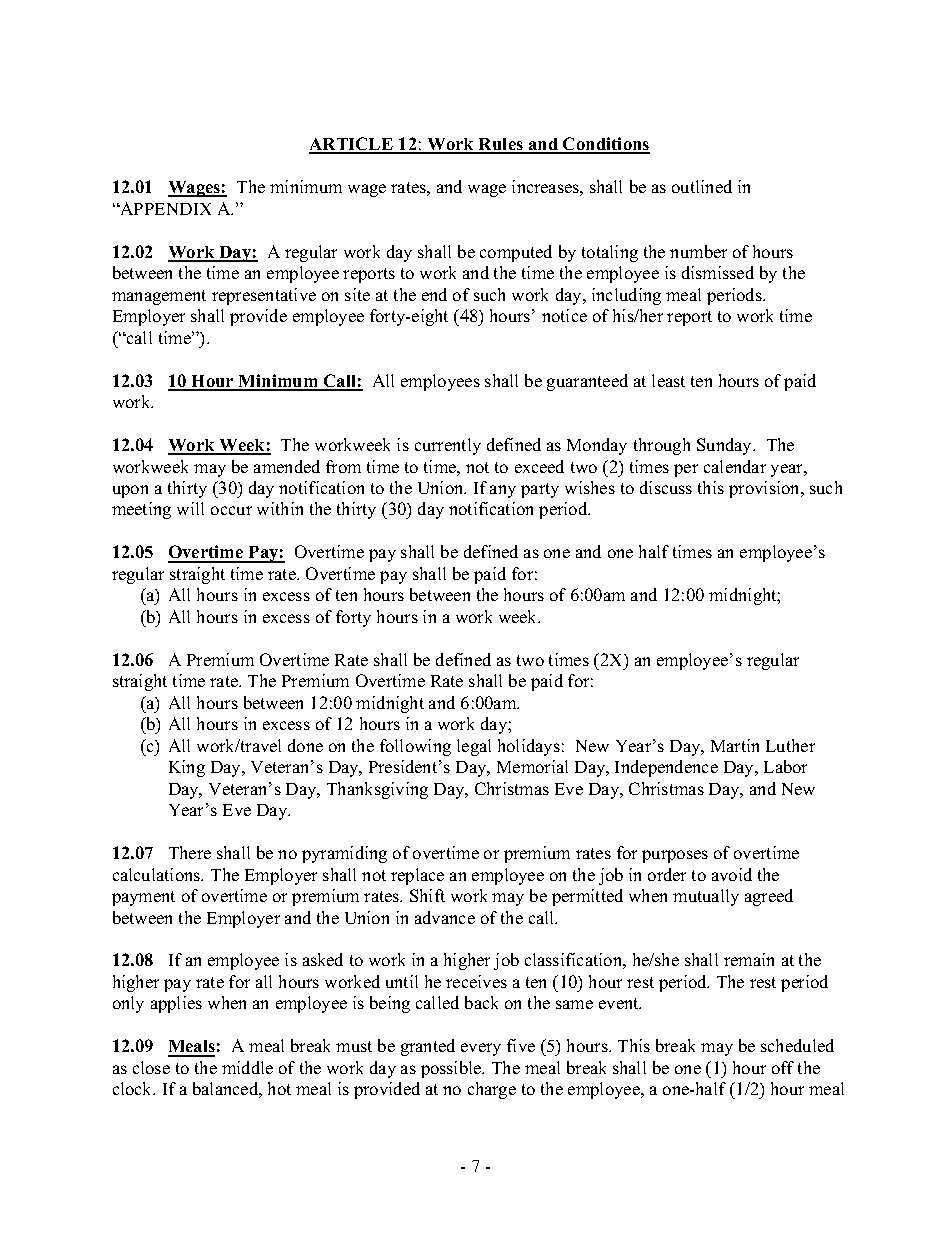  I want to click on any, so click(503, 491).
